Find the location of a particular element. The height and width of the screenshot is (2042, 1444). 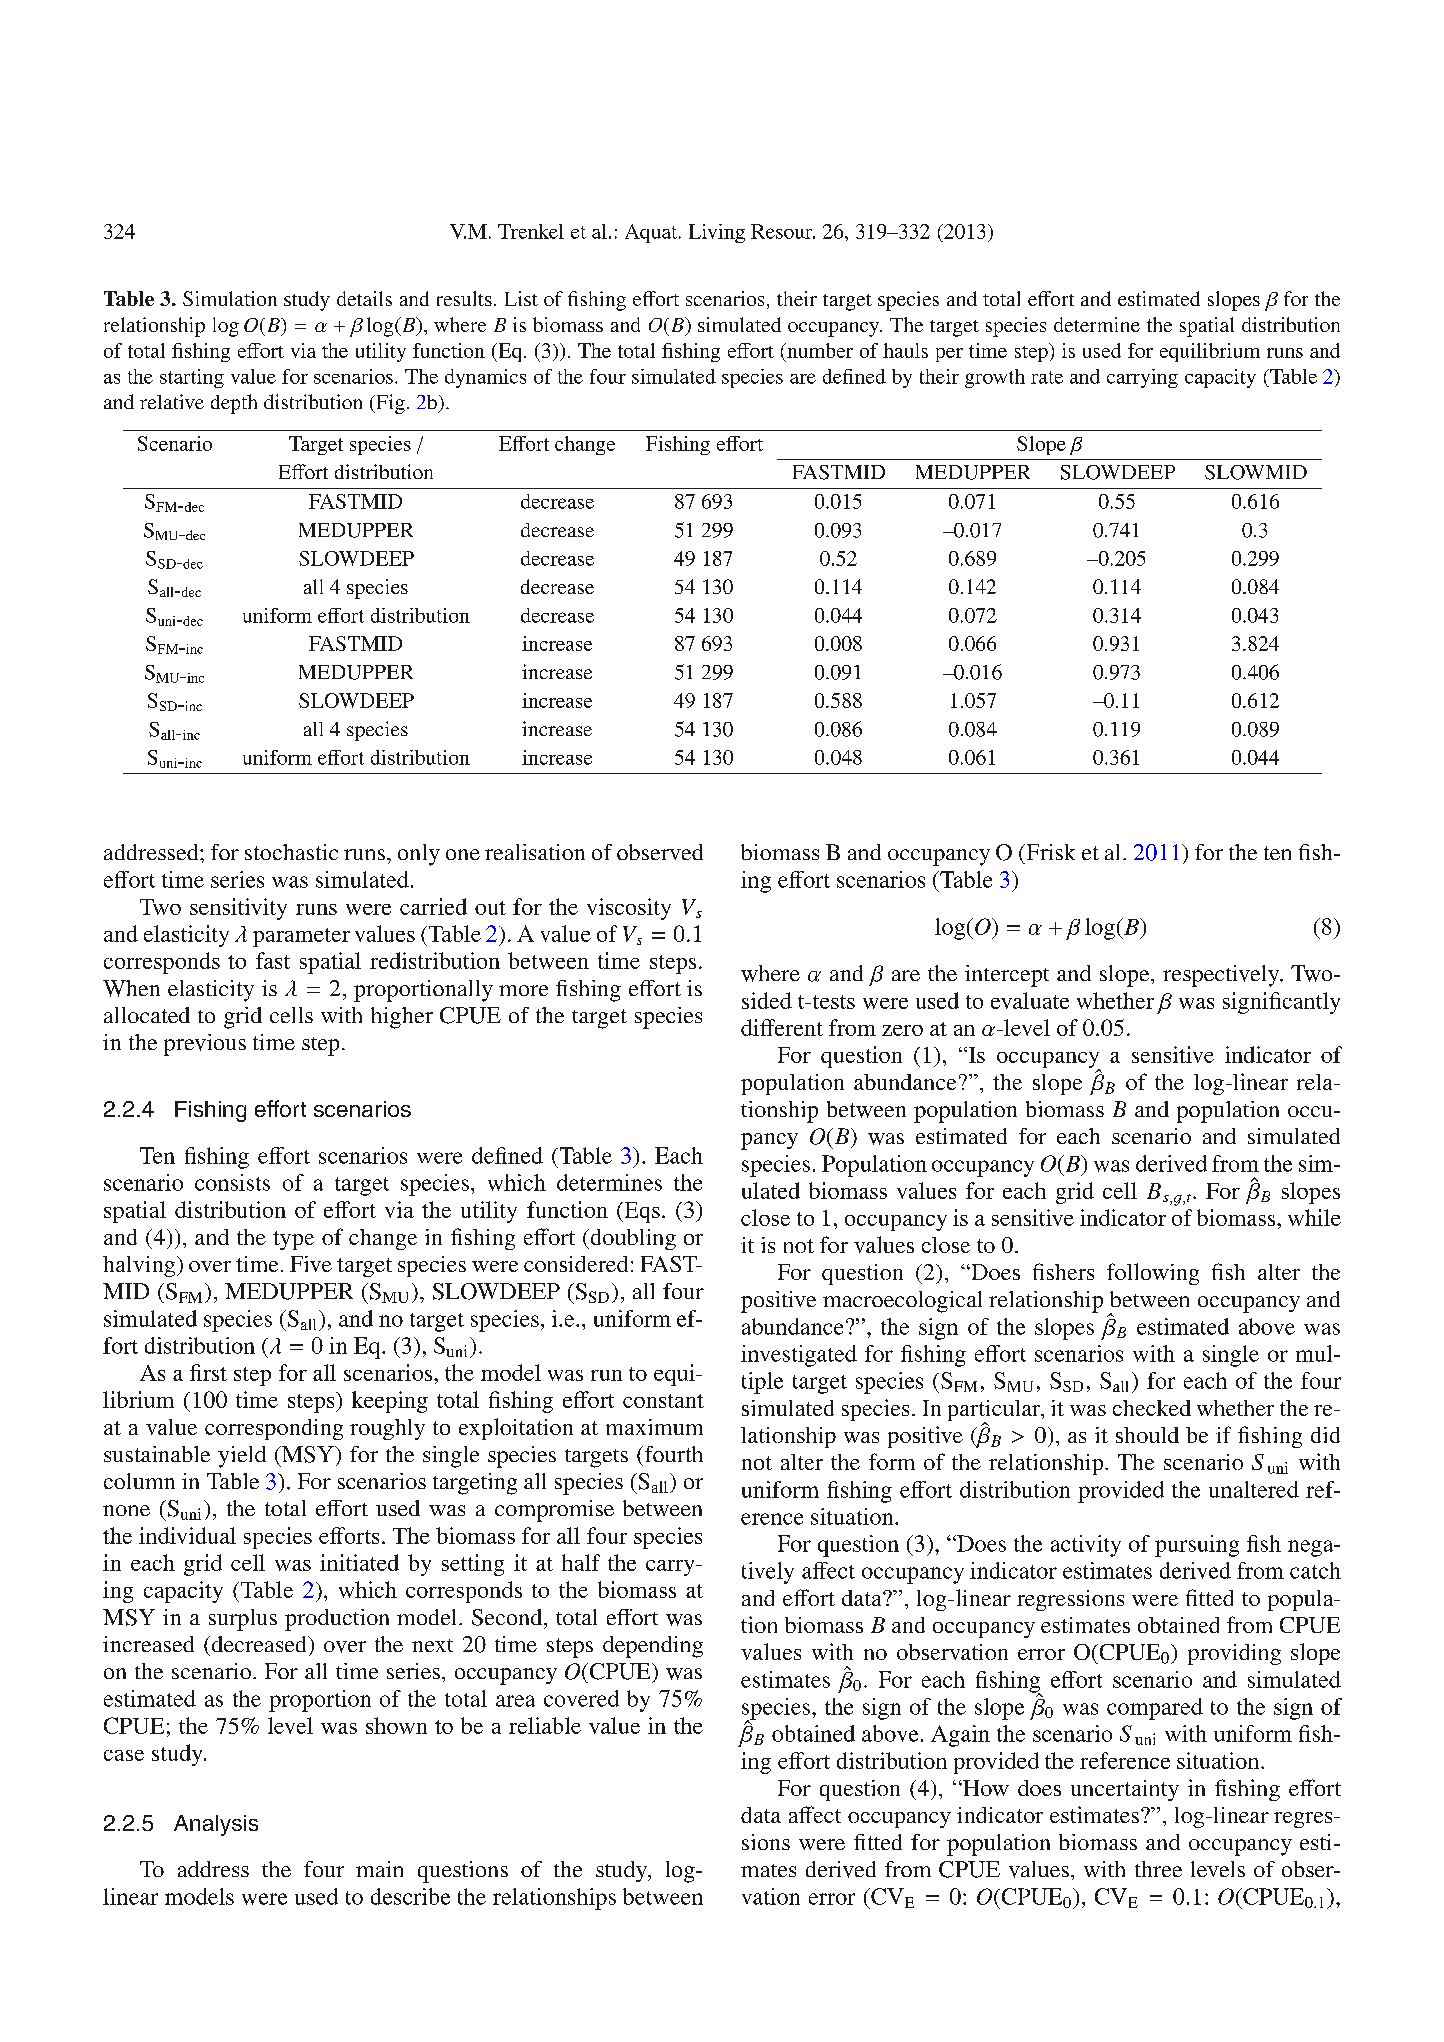

three is located at coordinates (1158, 1869).
